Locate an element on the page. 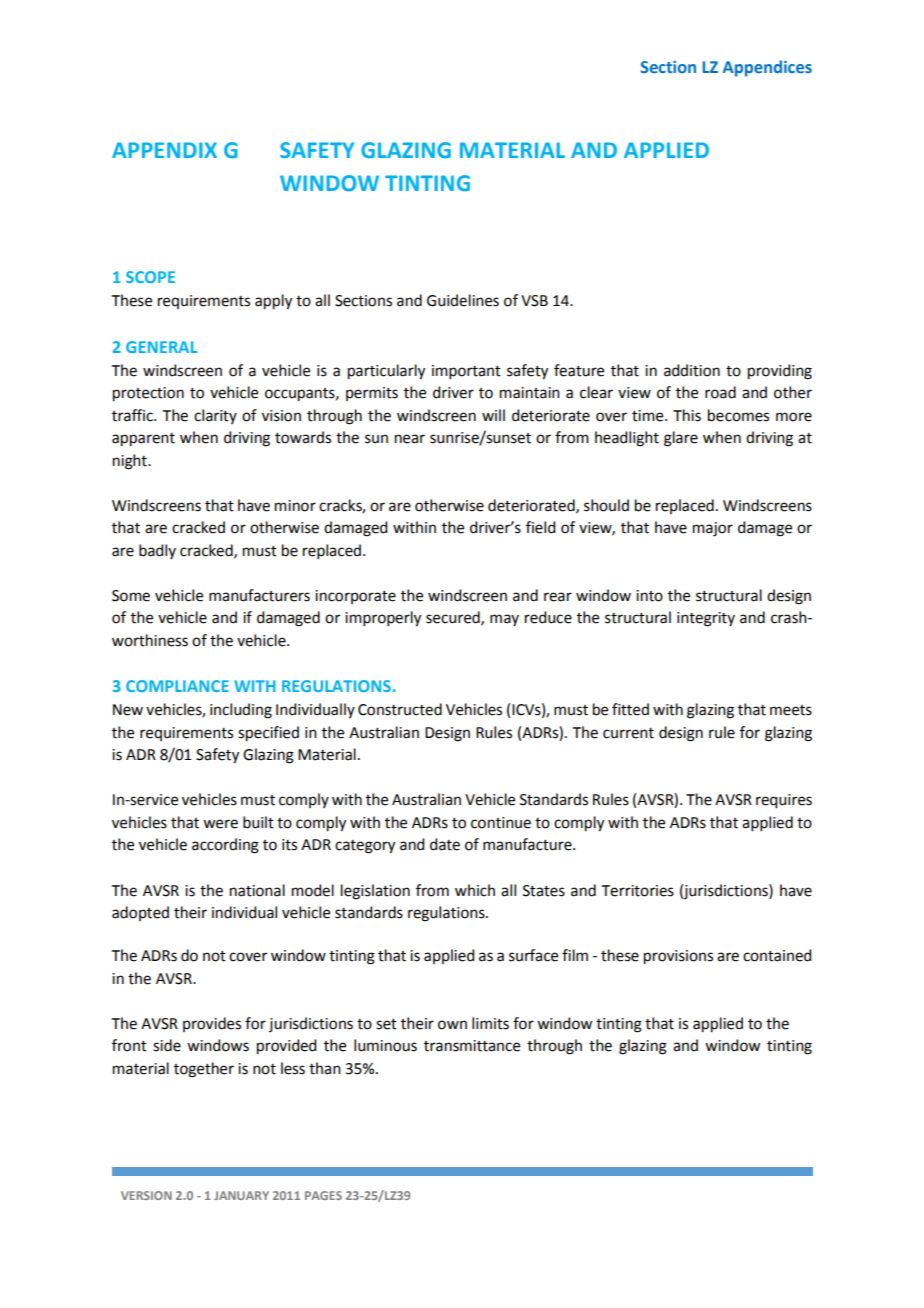 The height and width of the page is (1308, 924). transmittance is located at coordinates (472, 1046).
